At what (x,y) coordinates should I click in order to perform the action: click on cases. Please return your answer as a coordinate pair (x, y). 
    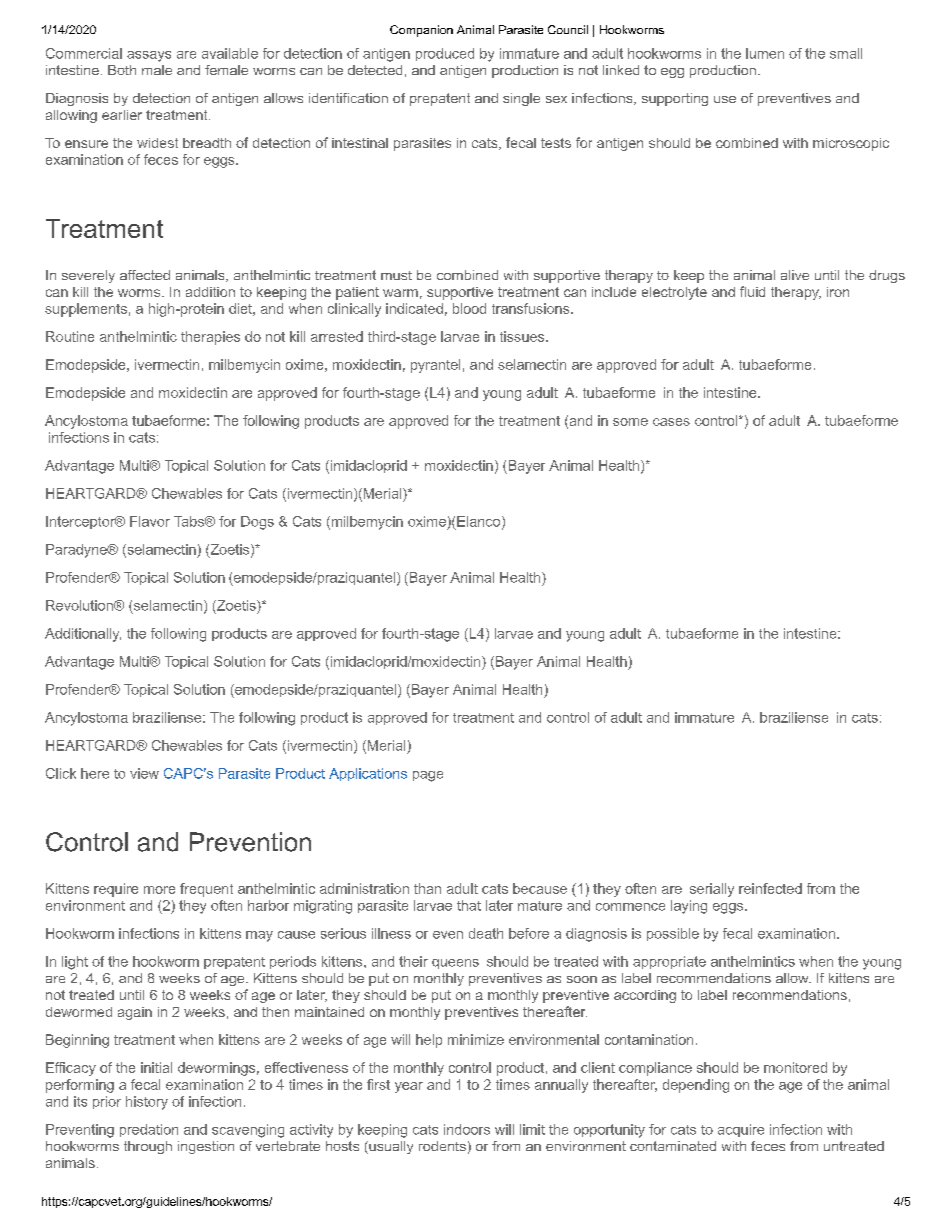
    Looking at the image, I should click on (671, 422).
